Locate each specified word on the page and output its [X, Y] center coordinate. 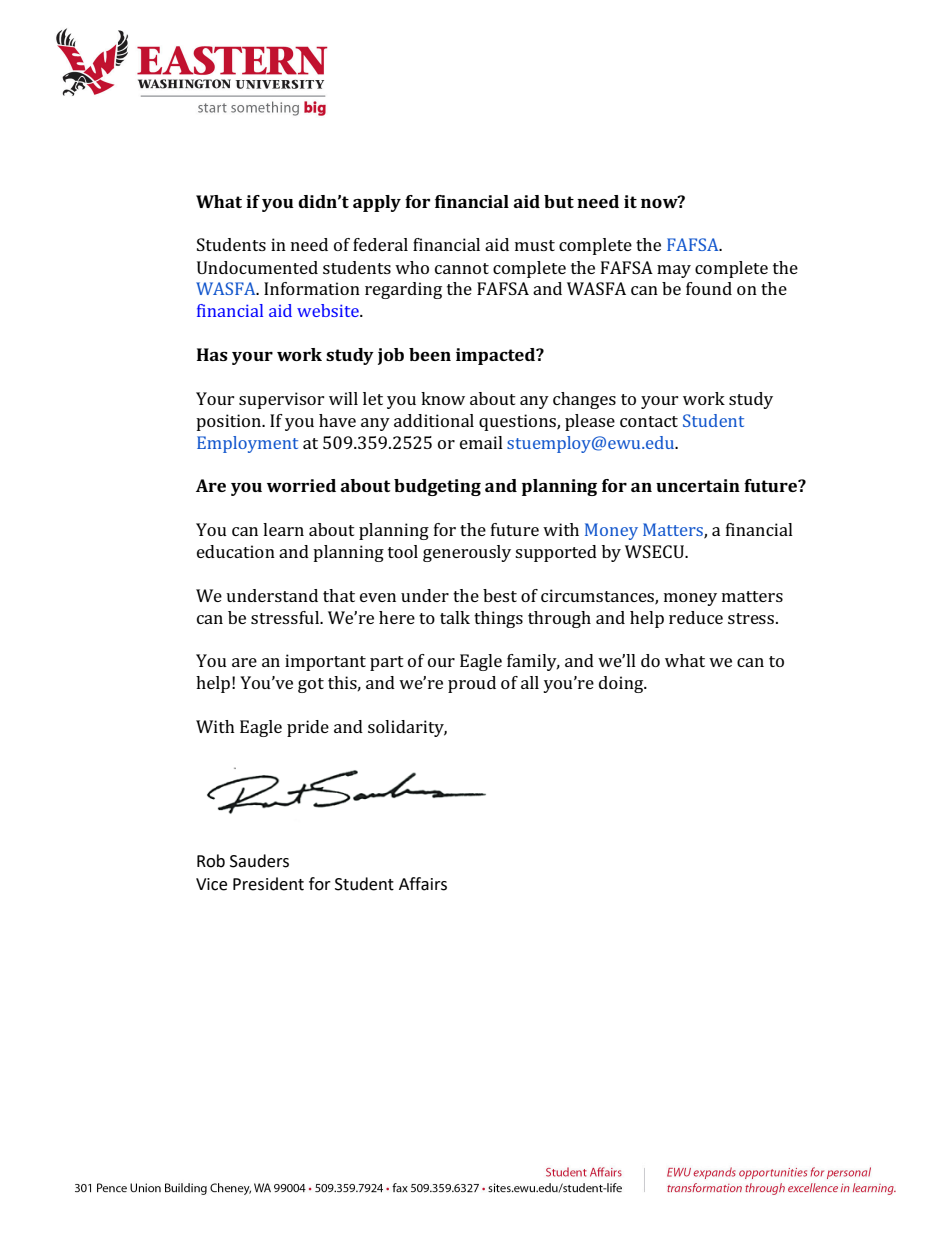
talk [455, 617]
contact [649, 421]
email [481, 442]
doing [622, 684]
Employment [247, 444]
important [325, 662]
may [674, 271]
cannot [462, 268]
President [268, 884]
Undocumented [257, 267]
